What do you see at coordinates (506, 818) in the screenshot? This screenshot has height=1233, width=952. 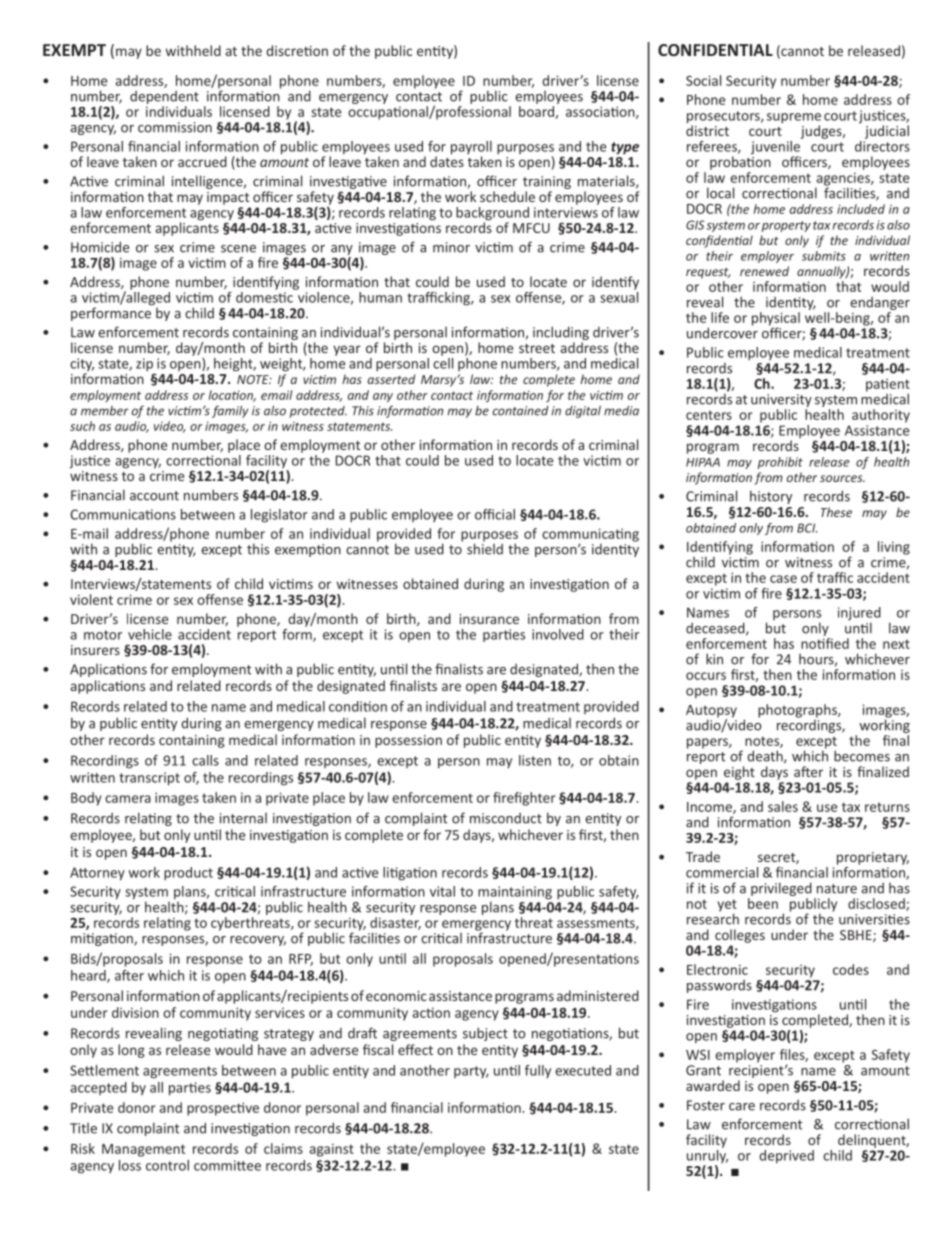 I see `misconduct` at bounding box center [506, 818].
